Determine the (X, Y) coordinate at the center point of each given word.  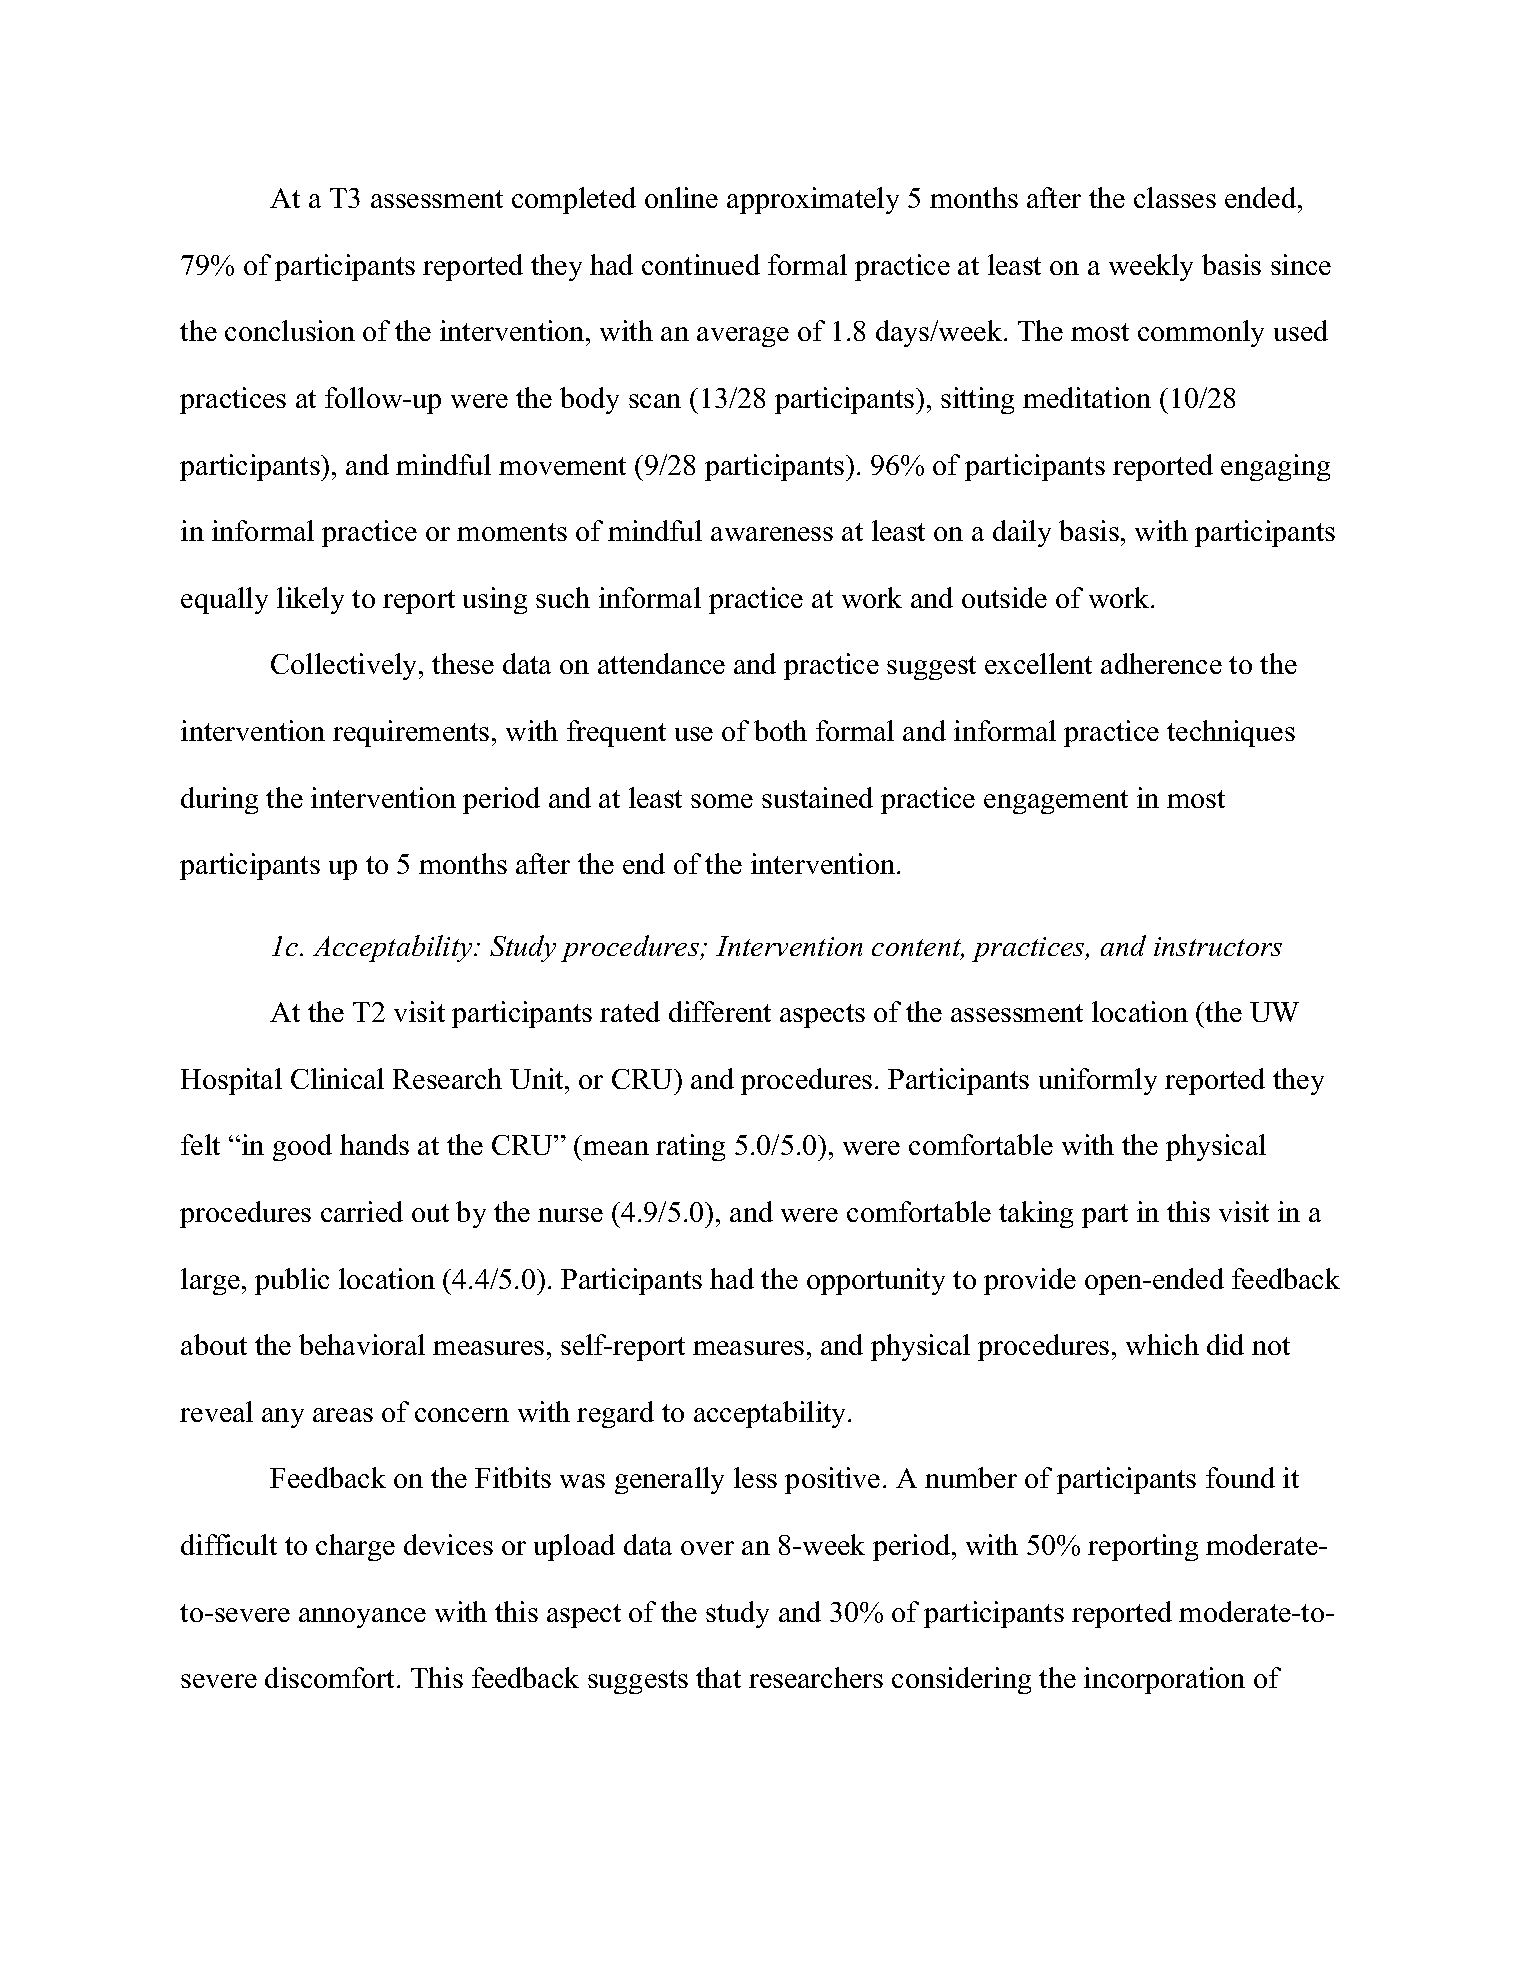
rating (690, 1147)
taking (1036, 1214)
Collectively (345, 666)
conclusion (290, 330)
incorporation (1164, 1680)
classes (1175, 197)
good (302, 1147)
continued (701, 264)
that (718, 1677)
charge (355, 1547)
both (780, 730)
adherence (1161, 663)
